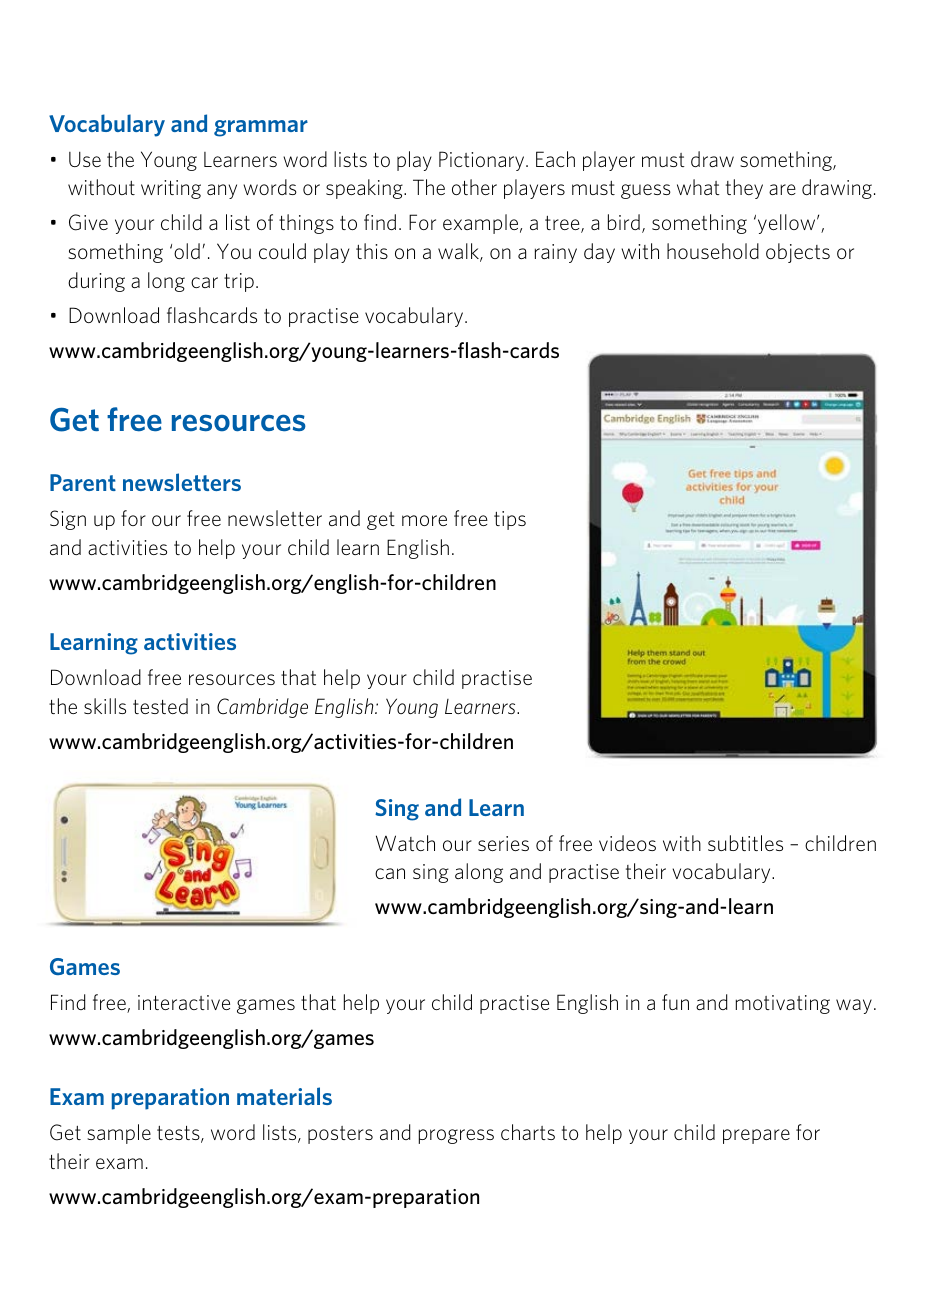 The width and height of the screenshot is (927, 1315). What do you see at coordinates (798, 253) in the screenshot?
I see `objects` at bounding box center [798, 253].
